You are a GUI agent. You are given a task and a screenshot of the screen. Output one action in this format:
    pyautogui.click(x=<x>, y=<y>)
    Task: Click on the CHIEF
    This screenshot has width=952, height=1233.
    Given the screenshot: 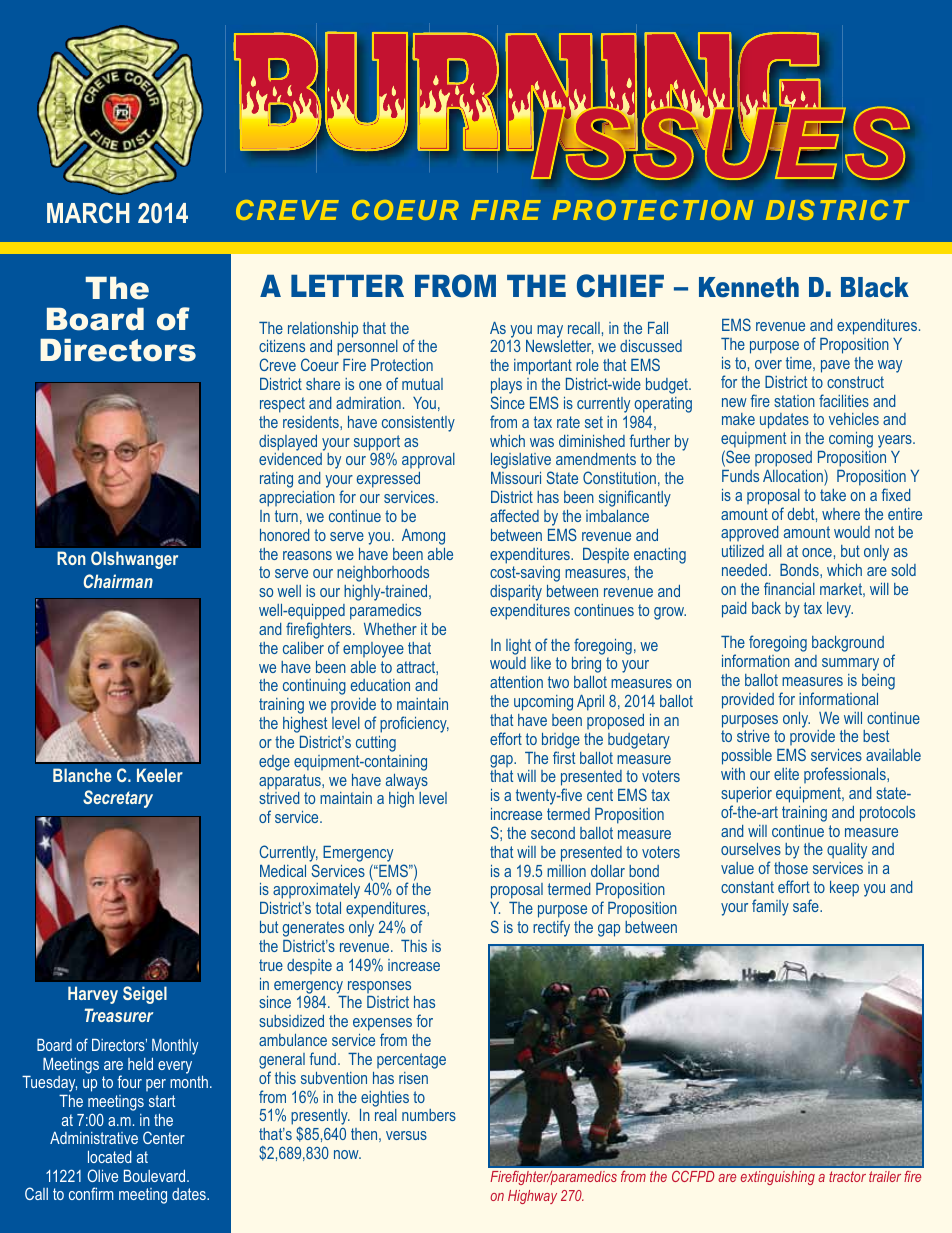 What is the action you would take?
    pyautogui.click(x=620, y=286)
